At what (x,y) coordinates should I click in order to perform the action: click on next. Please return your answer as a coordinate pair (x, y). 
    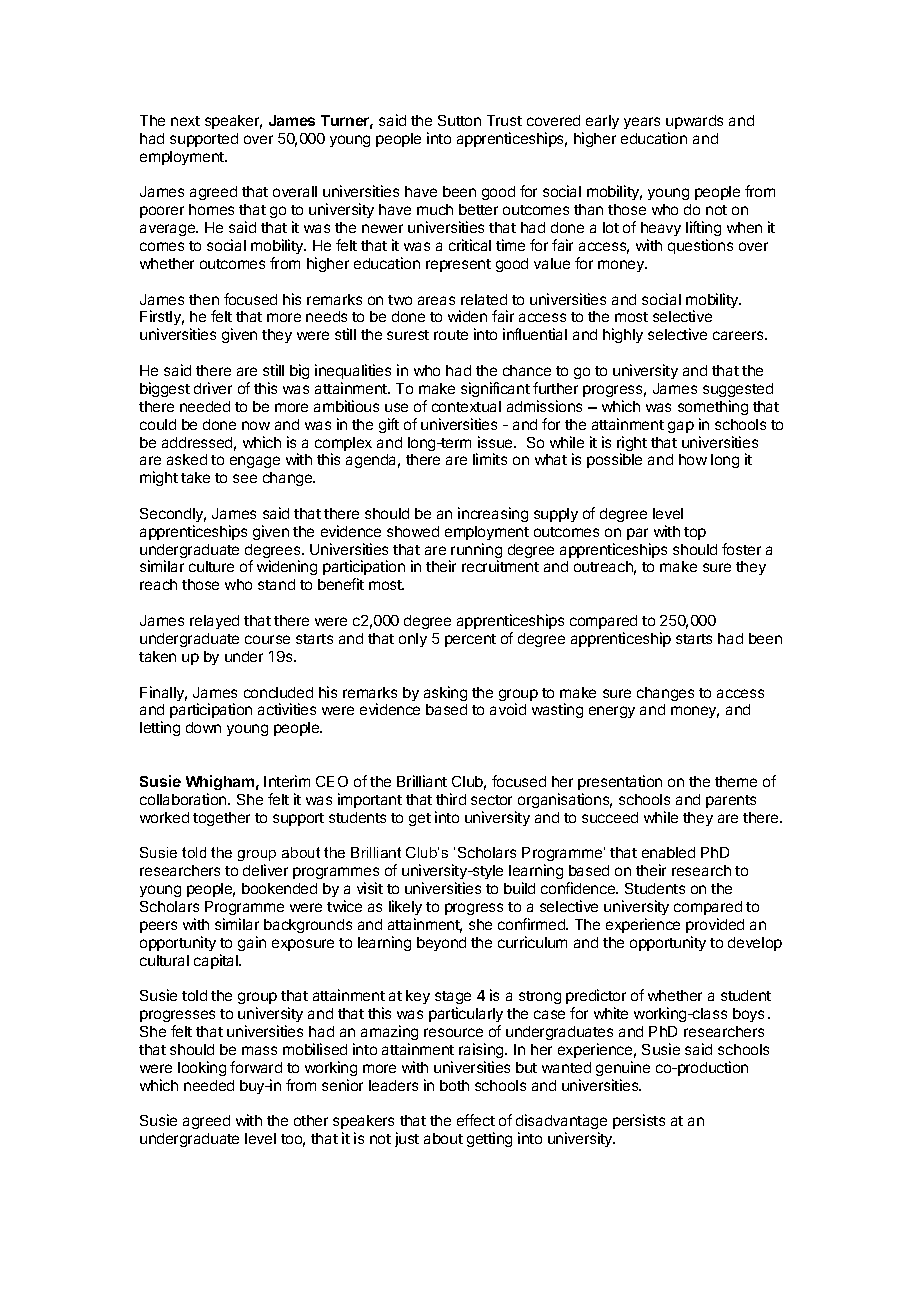
    Looking at the image, I should click on (185, 121).
